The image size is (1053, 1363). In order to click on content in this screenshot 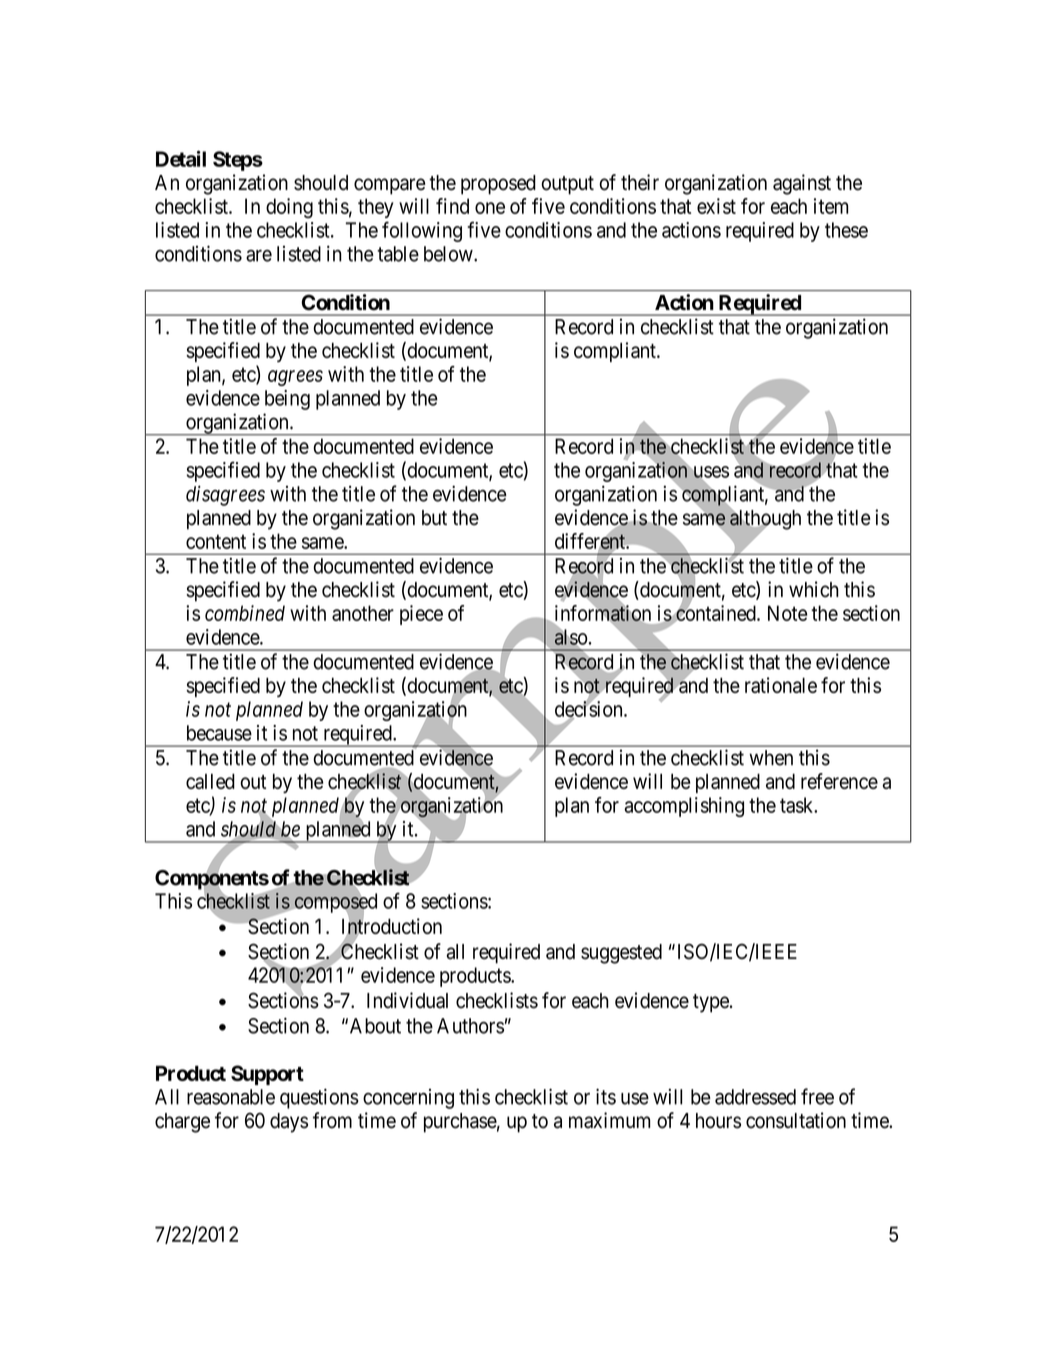, I will do `click(216, 541)`.
